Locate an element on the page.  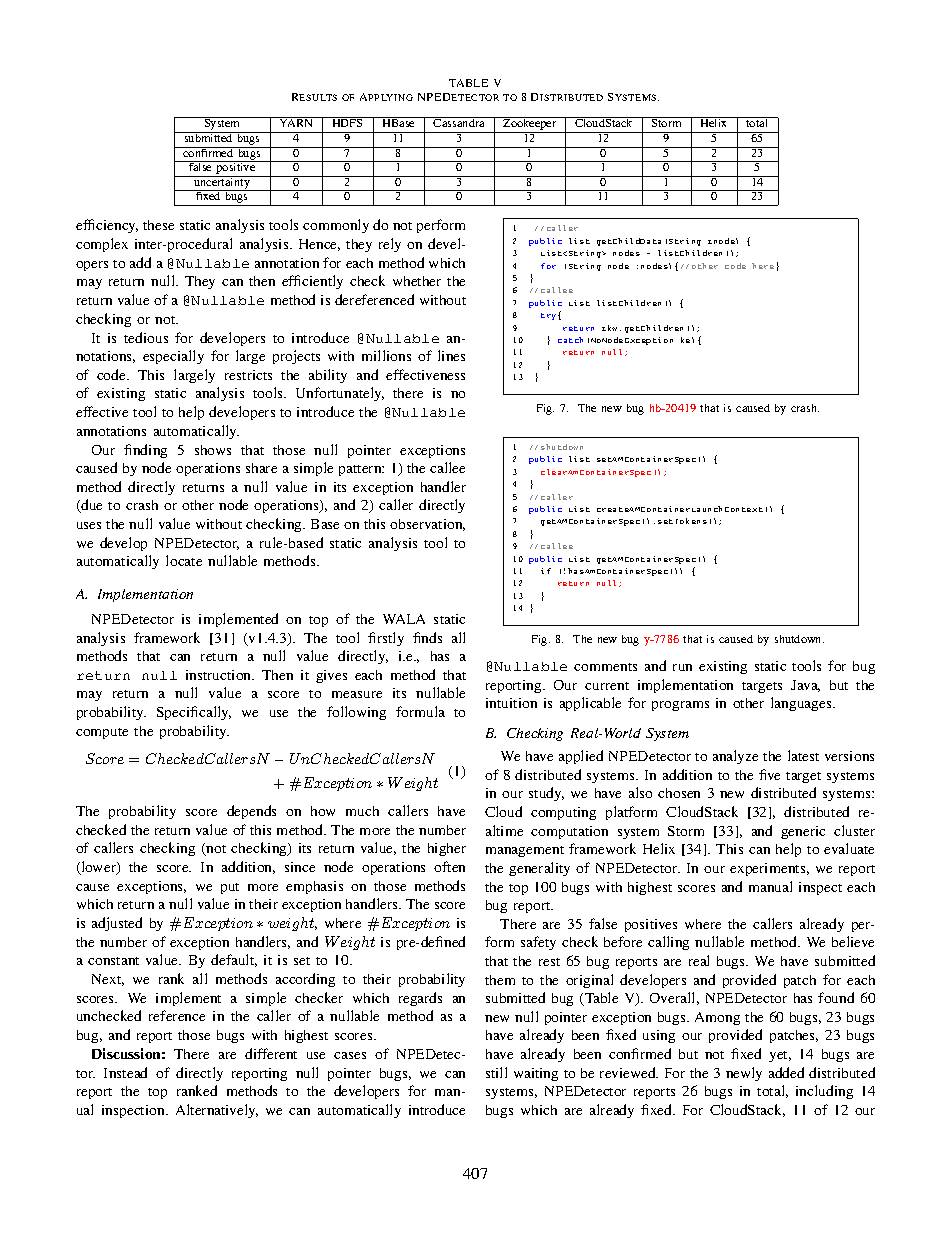
locate is located at coordinates (184, 560).
